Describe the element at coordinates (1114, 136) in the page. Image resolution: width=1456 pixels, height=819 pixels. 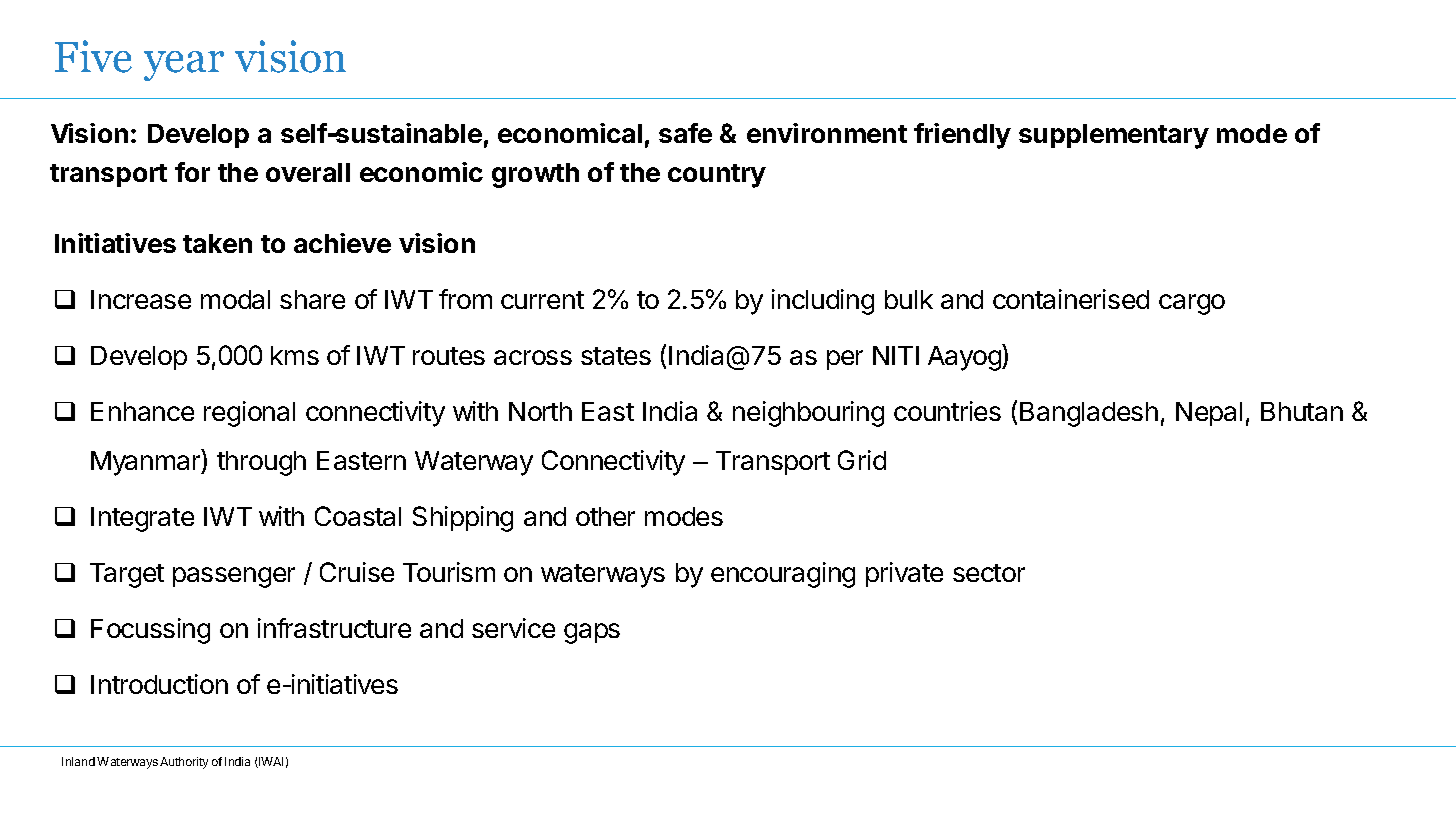
I see `supplementary` at that location.
